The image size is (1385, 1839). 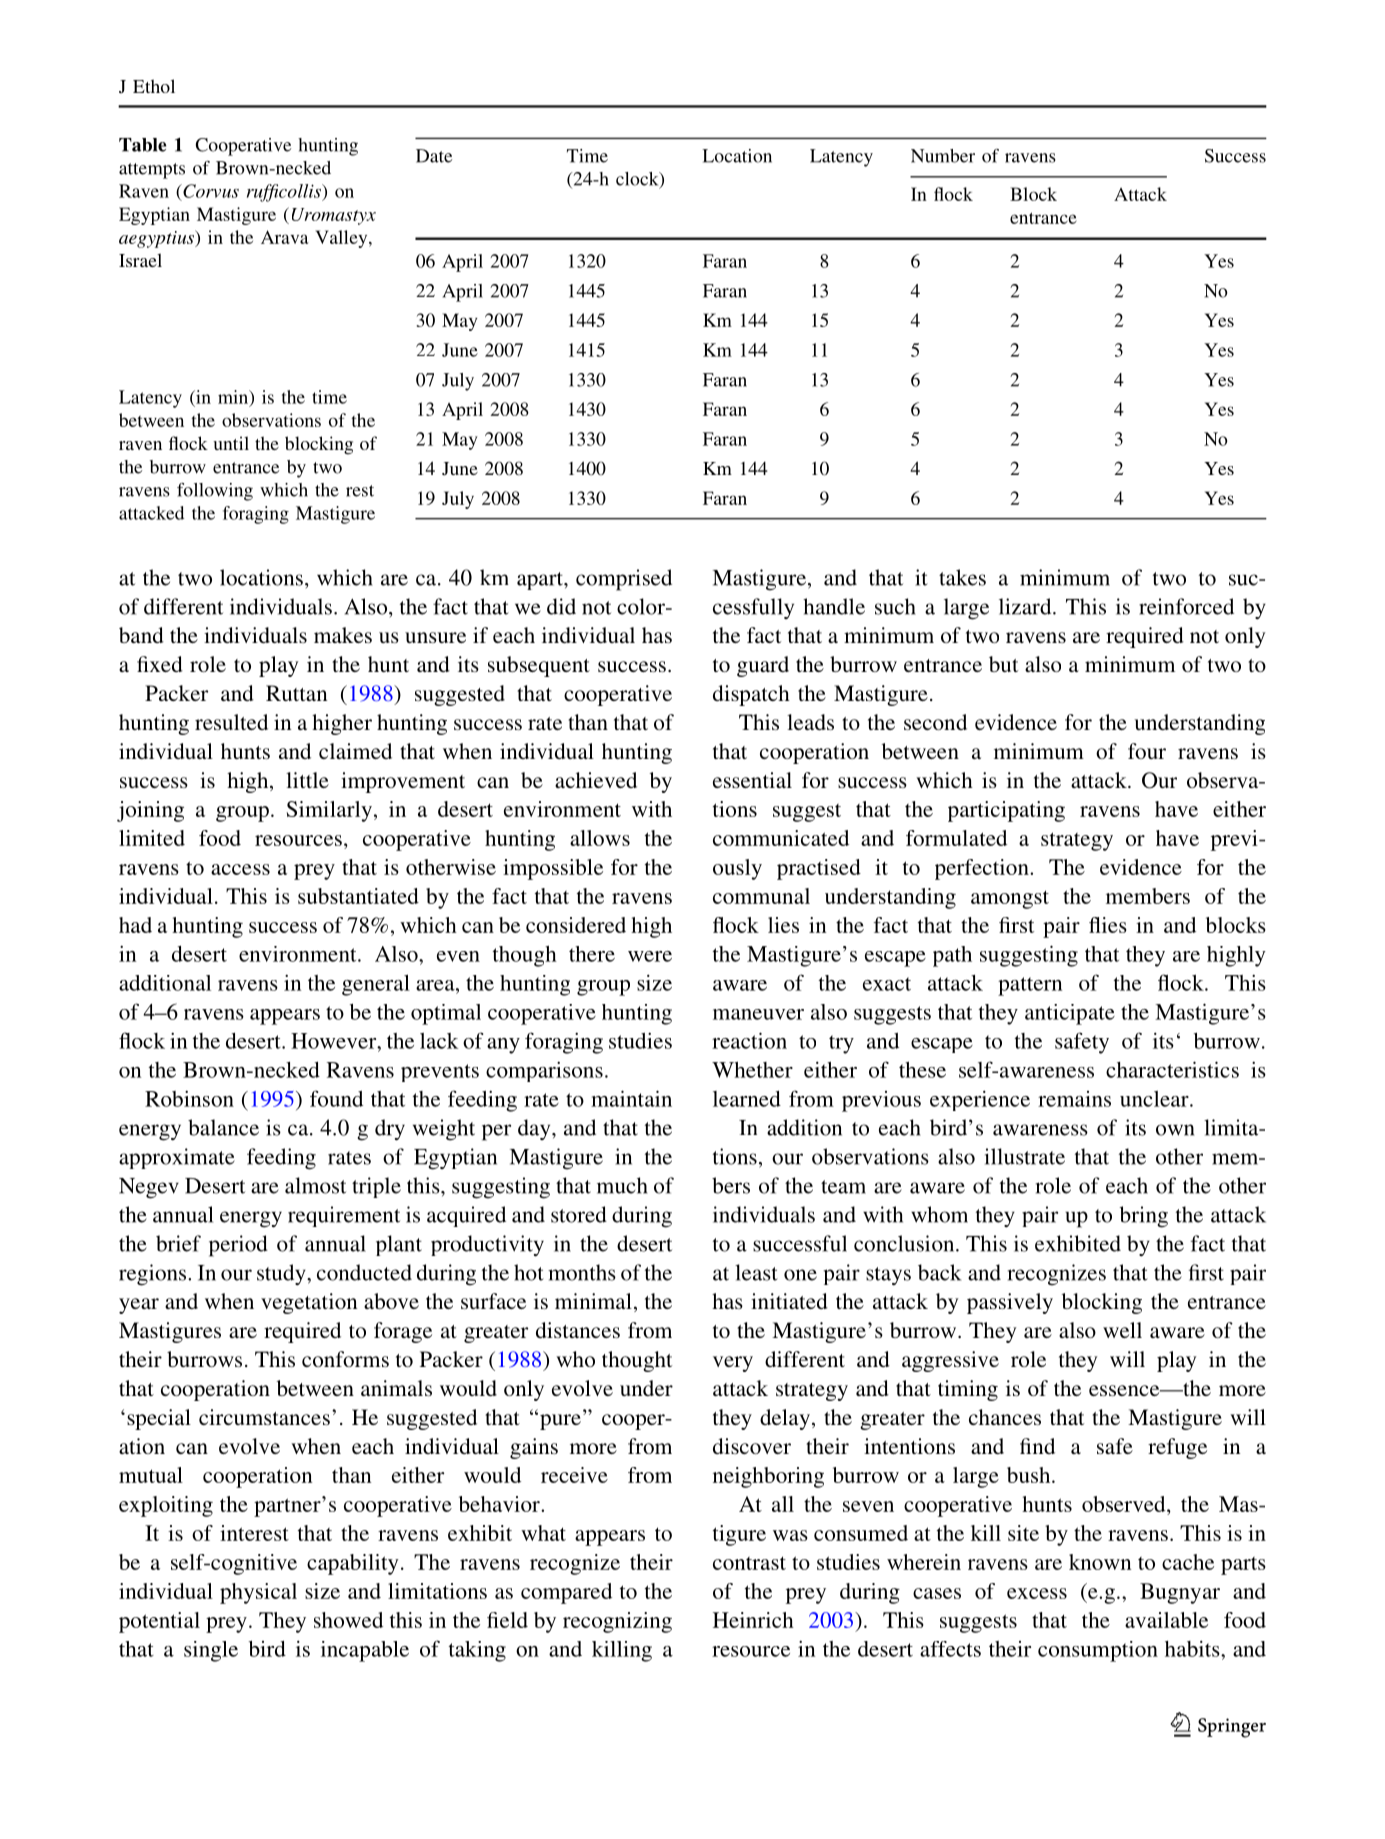 I want to click on following, so click(x=215, y=492).
